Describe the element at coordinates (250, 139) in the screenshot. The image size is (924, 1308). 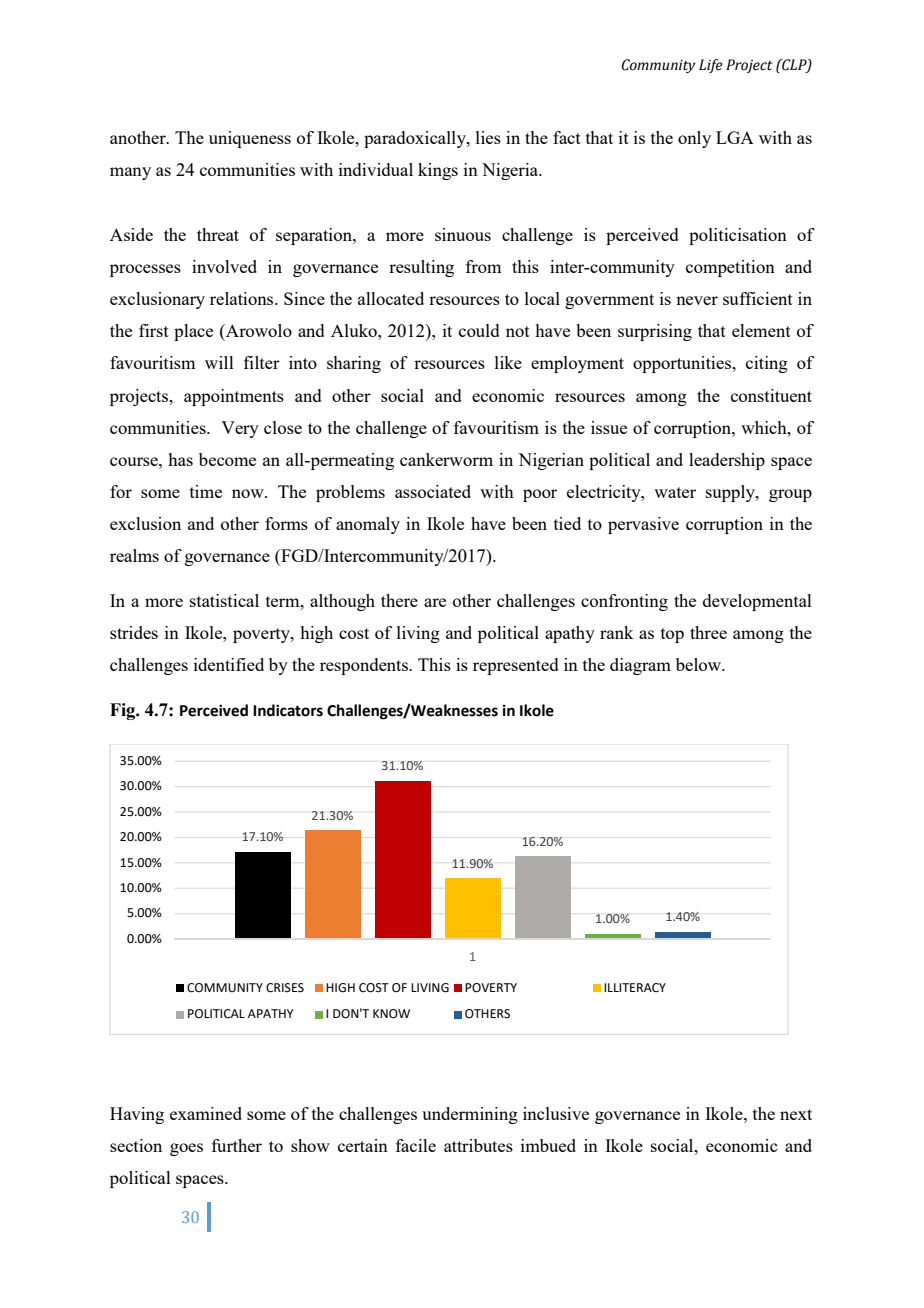
I see `uniqueness` at that location.
